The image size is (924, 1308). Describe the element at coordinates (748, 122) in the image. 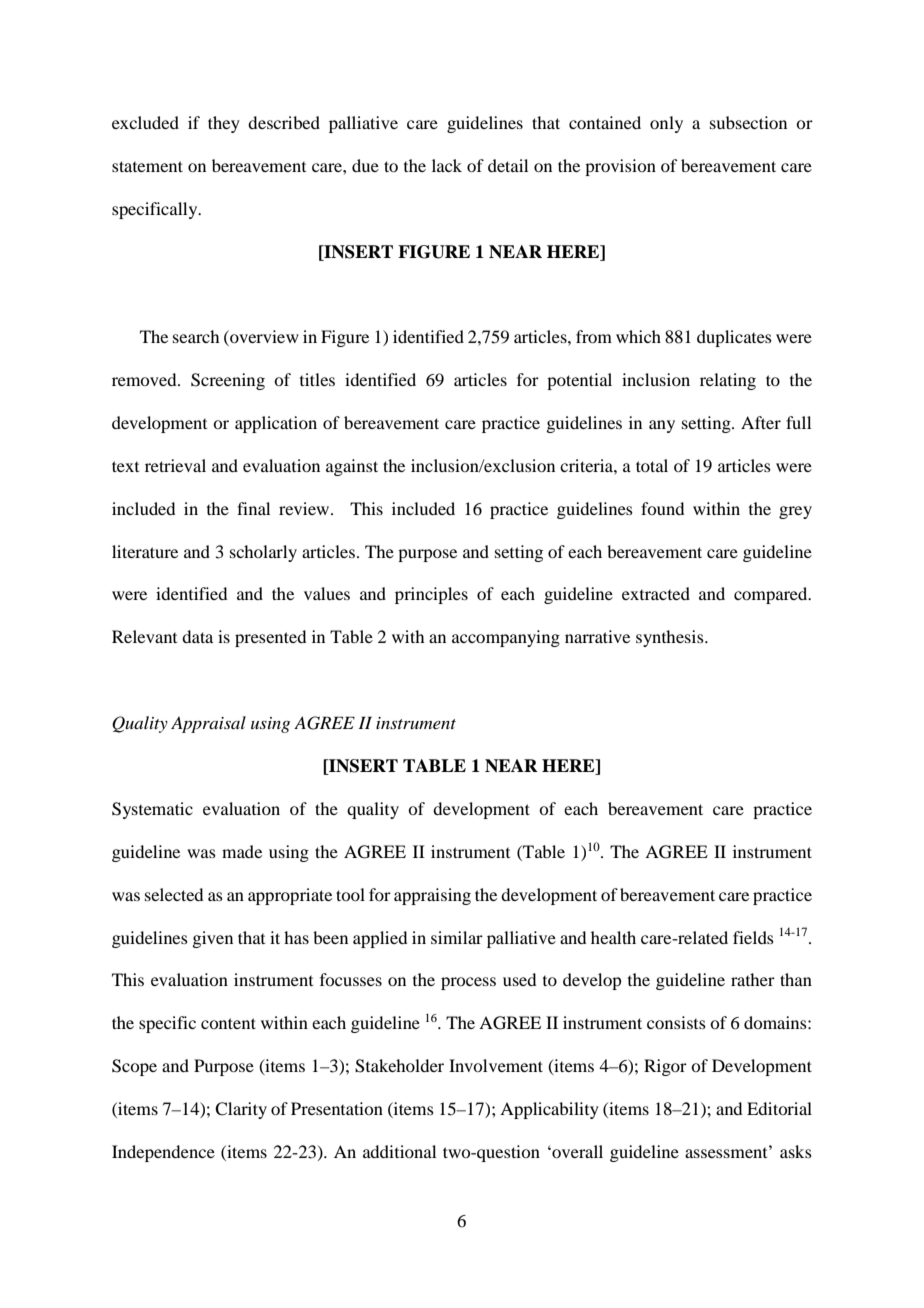

I see `subsection` at that location.
